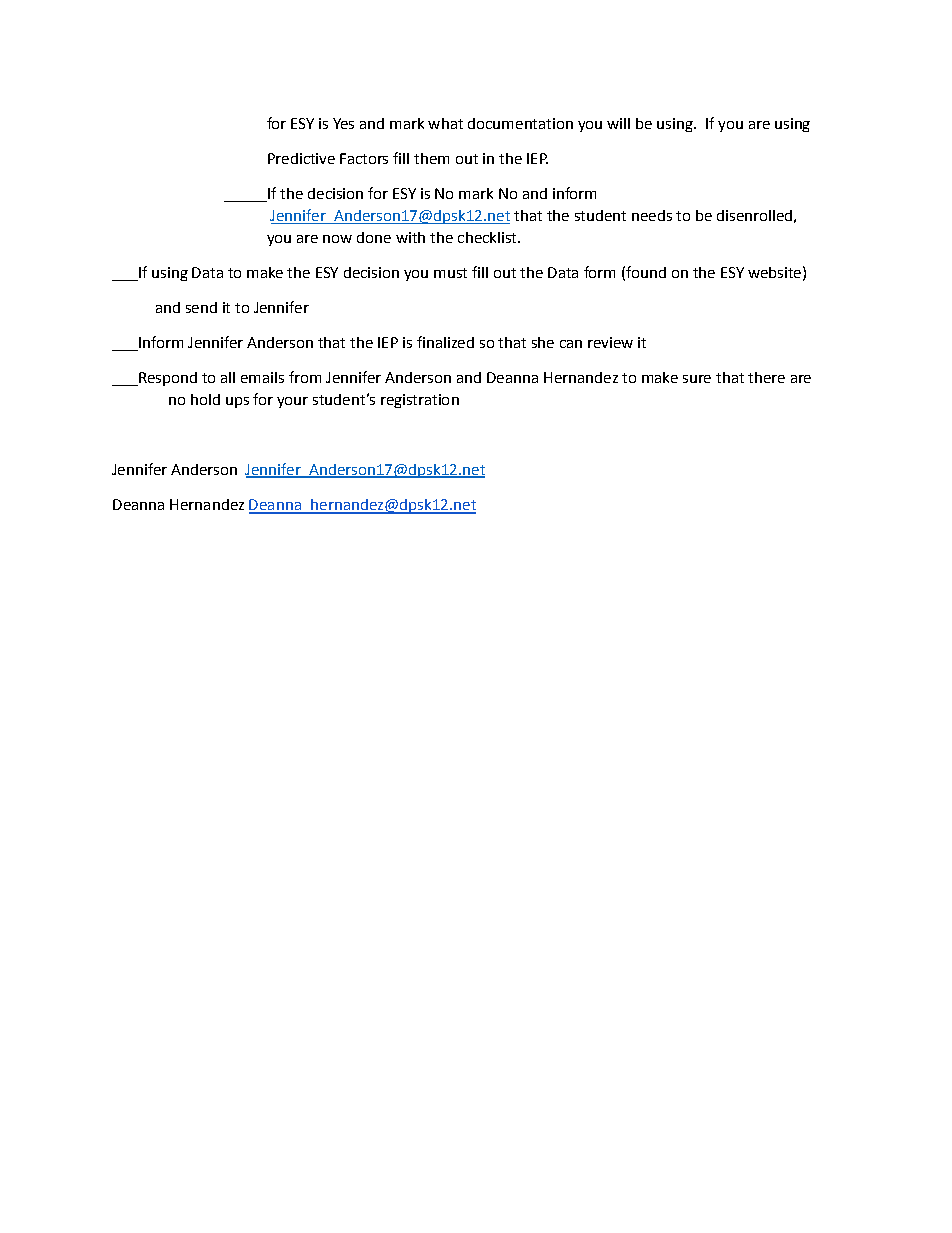  What do you see at coordinates (343, 123) in the screenshot?
I see `Yes` at bounding box center [343, 123].
